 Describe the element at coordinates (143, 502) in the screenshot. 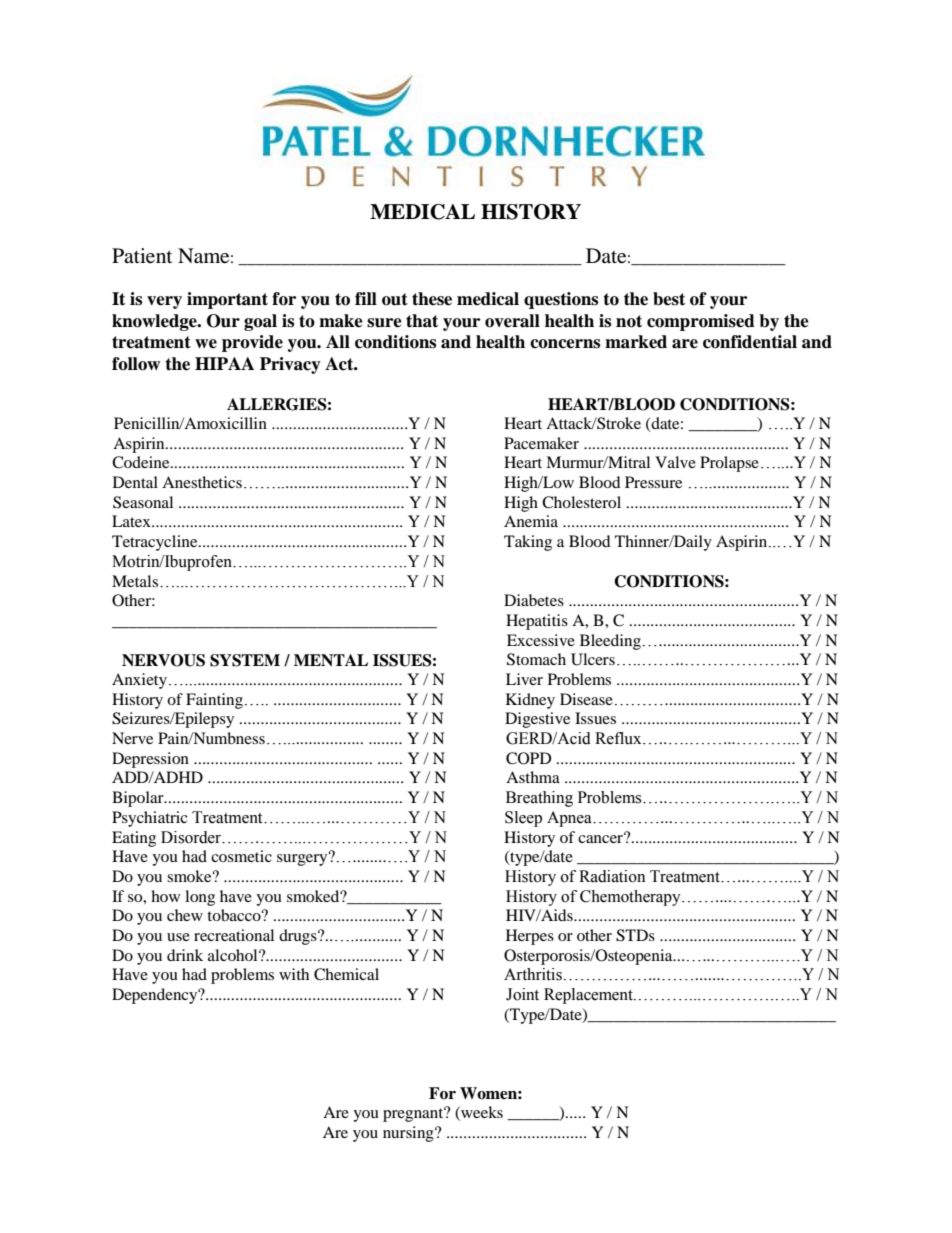

I see `Seasonal` at that location.
